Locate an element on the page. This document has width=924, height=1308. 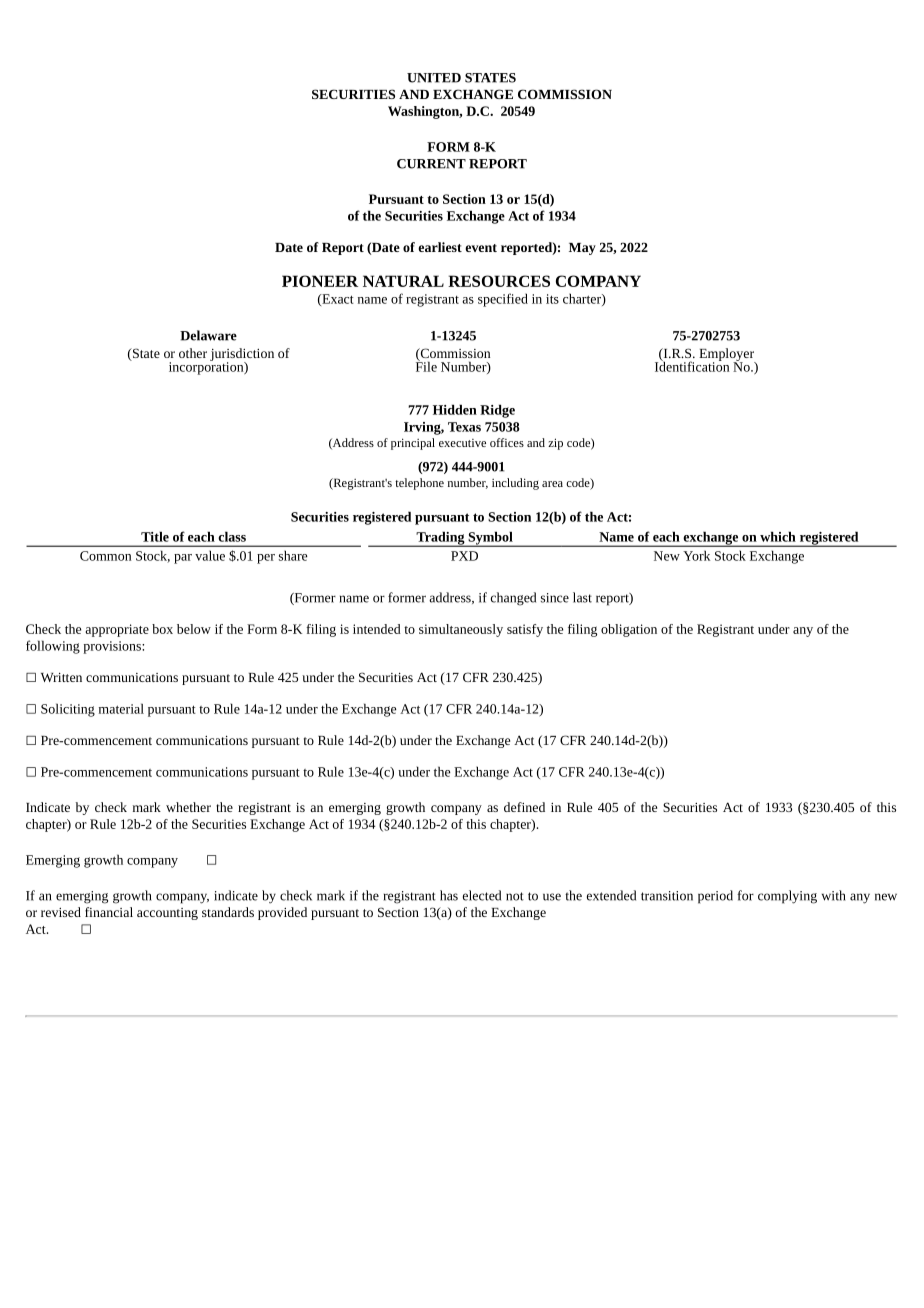
telephone is located at coordinates (419, 484).
